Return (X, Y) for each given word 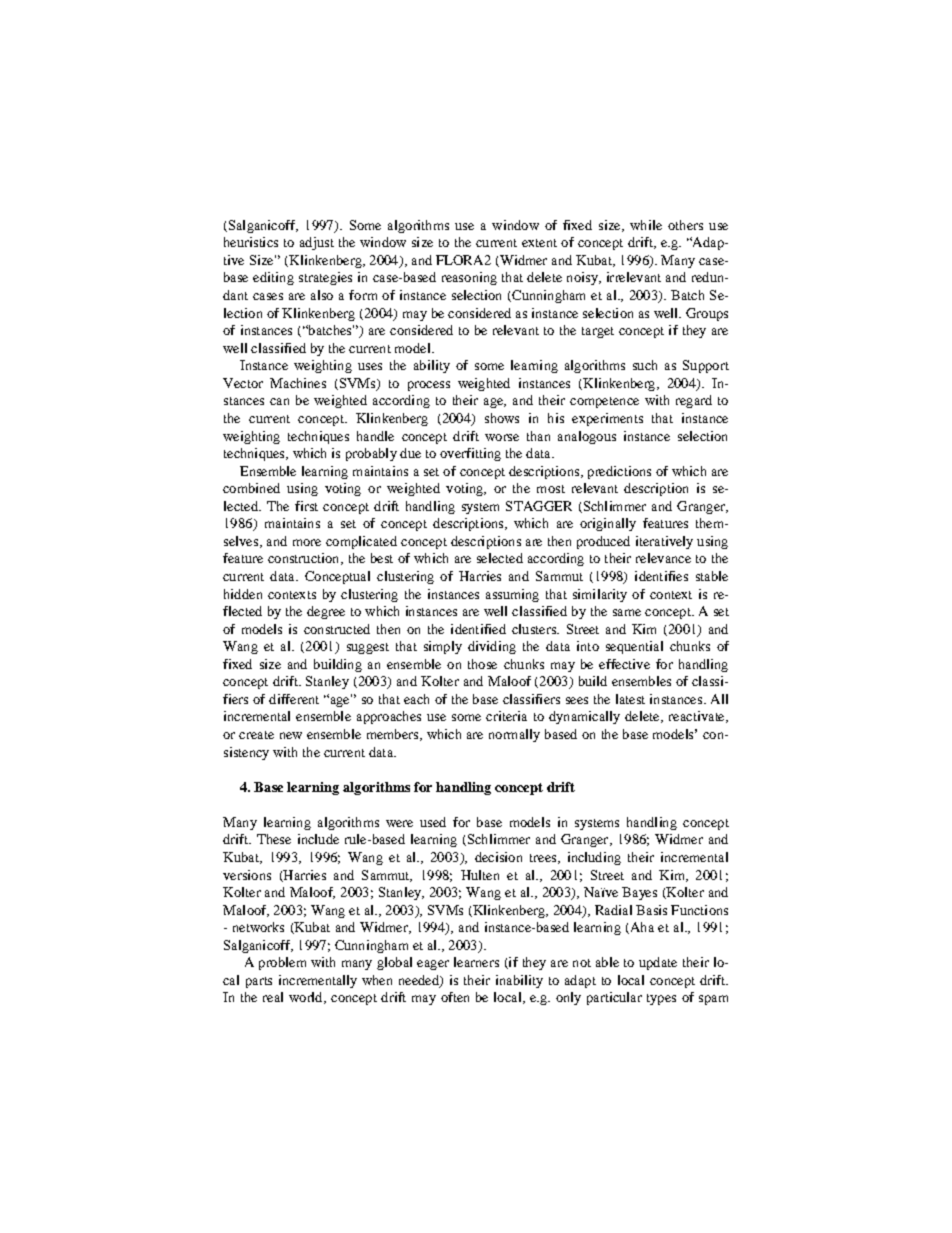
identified (478, 629)
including (594, 858)
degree (326, 612)
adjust (317, 243)
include (318, 839)
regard (694, 401)
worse (502, 437)
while (646, 225)
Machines (298, 383)
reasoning (469, 278)
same (627, 612)
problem (282, 963)
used (433, 822)
